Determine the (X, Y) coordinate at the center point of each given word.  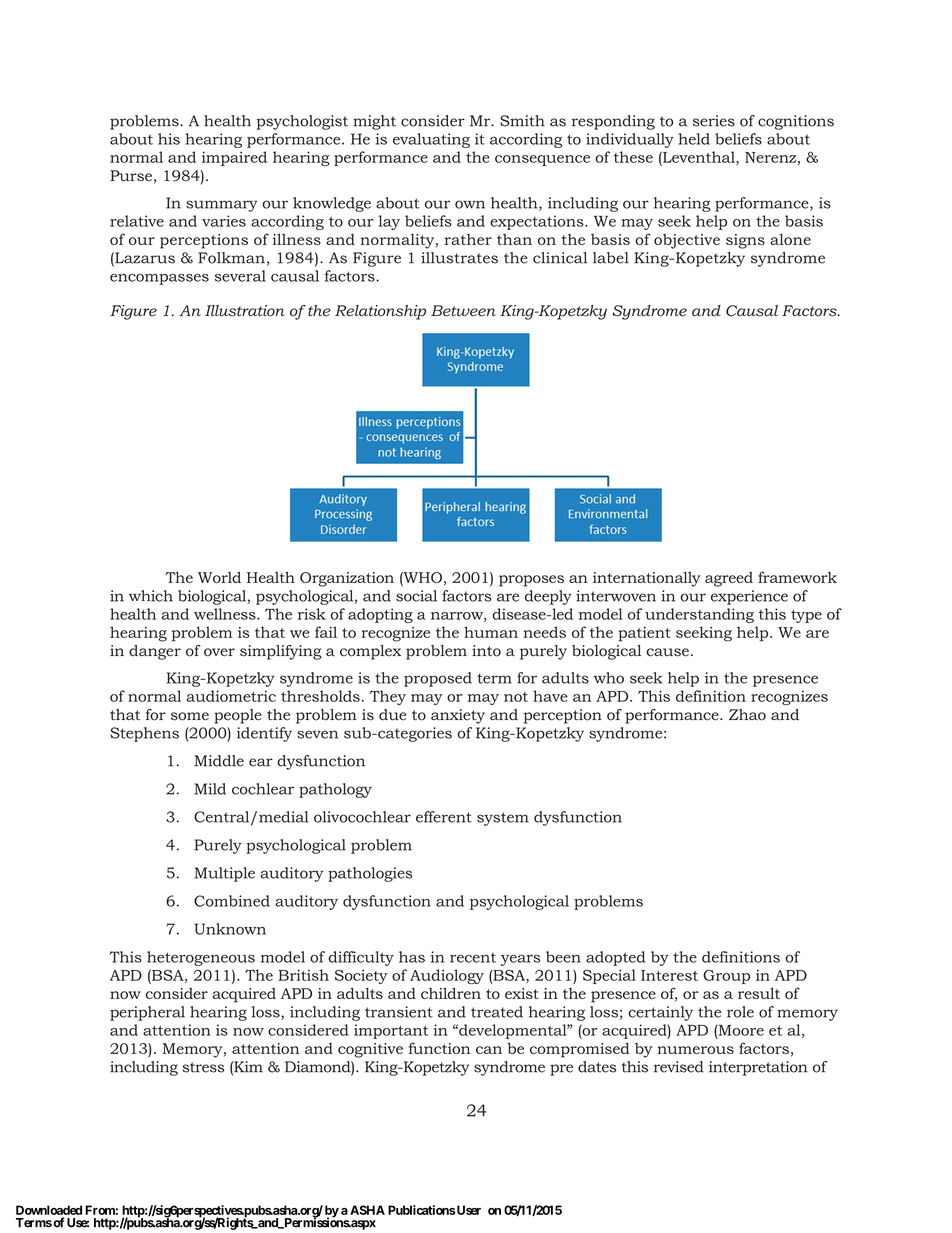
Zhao (747, 715)
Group (726, 977)
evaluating (431, 140)
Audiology (447, 976)
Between (463, 311)
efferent (444, 817)
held (694, 139)
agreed (729, 579)
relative (137, 221)
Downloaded (49, 1210)
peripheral (147, 1013)
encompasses (159, 279)
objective (687, 241)
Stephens (144, 734)
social (416, 596)
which (151, 596)
